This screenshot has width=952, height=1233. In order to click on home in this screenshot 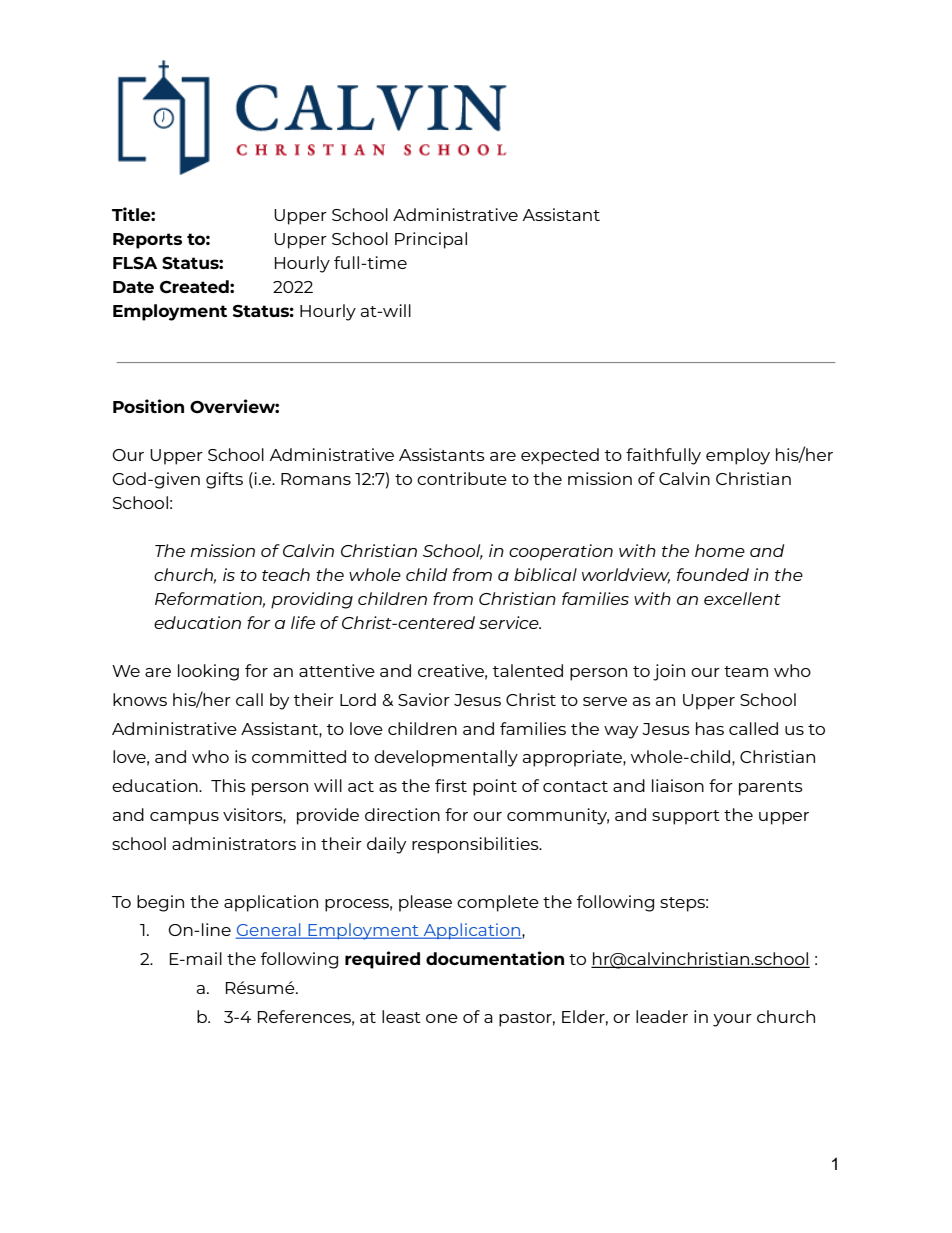, I will do `click(720, 550)`.
